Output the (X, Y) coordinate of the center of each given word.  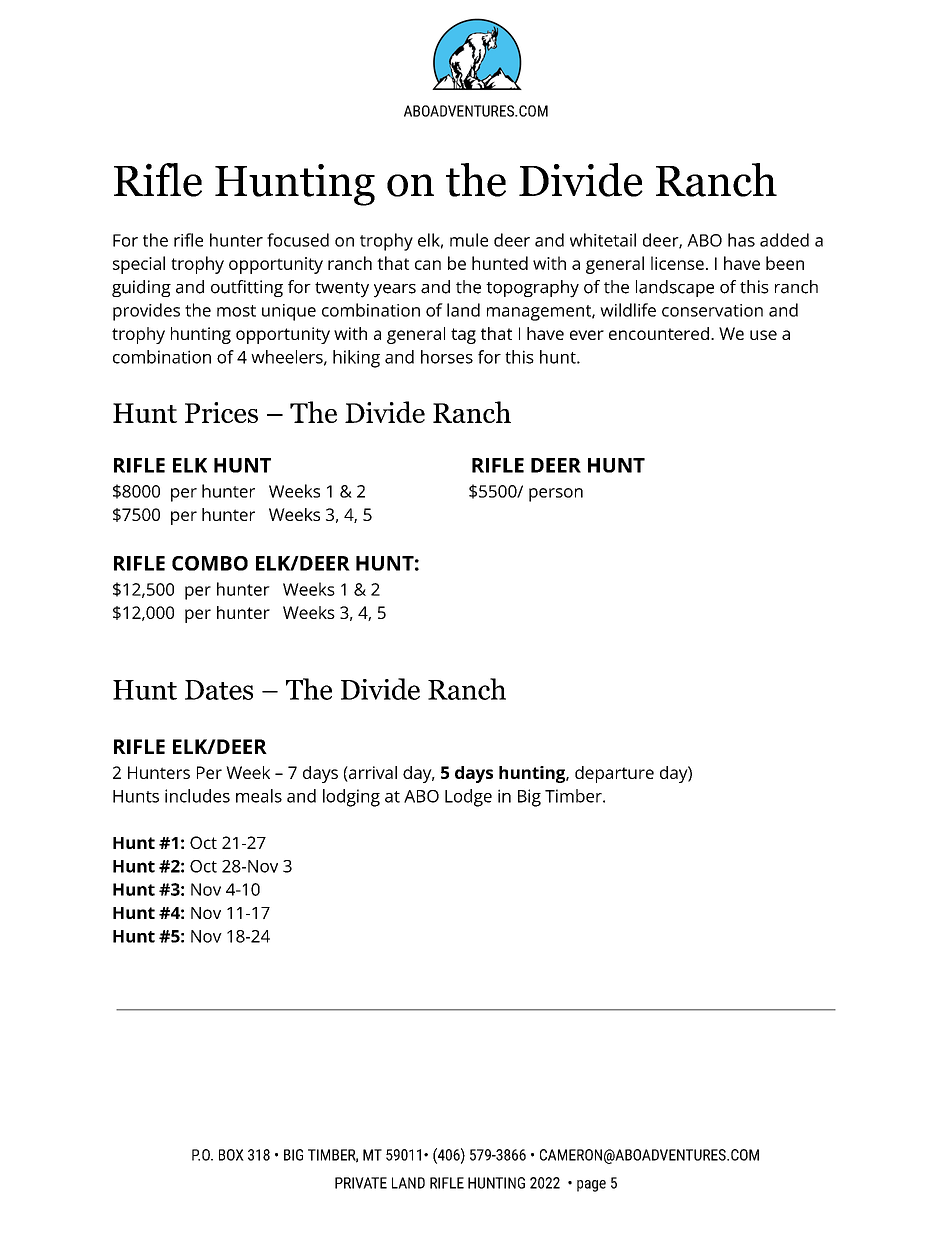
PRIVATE (361, 1183)
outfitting (247, 288)
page (591, 1186)
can (428, 265)
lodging (351, 798)
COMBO (210, 563)
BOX (231, 1155)
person (556, 495)
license (677, 263)
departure (614, 774)
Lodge (468, 798)
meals (259, 796)
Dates (219, 690)
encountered (659, 333)
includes (197, 796)
